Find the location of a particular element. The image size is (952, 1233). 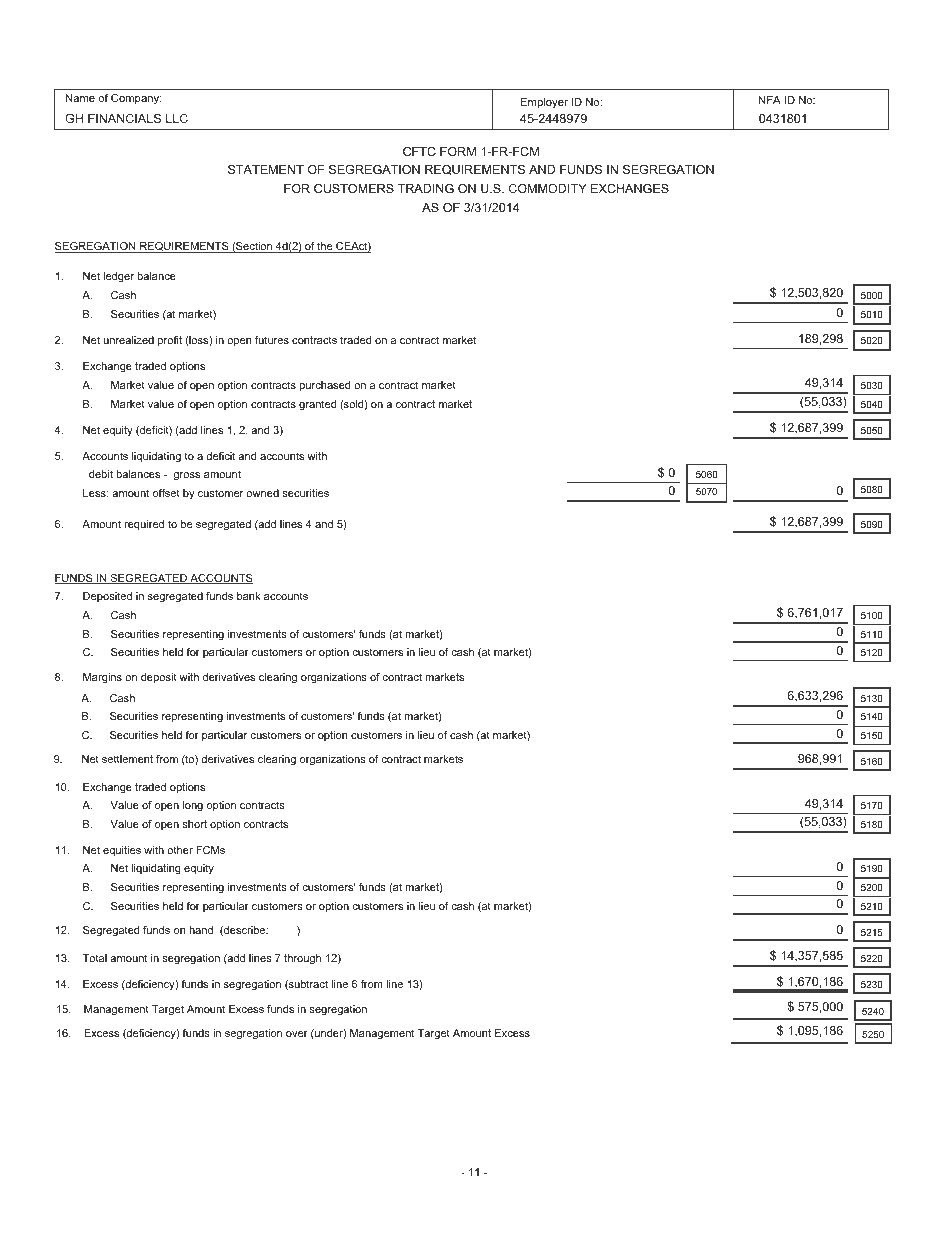

bank is located at coordinates (249, 596).
